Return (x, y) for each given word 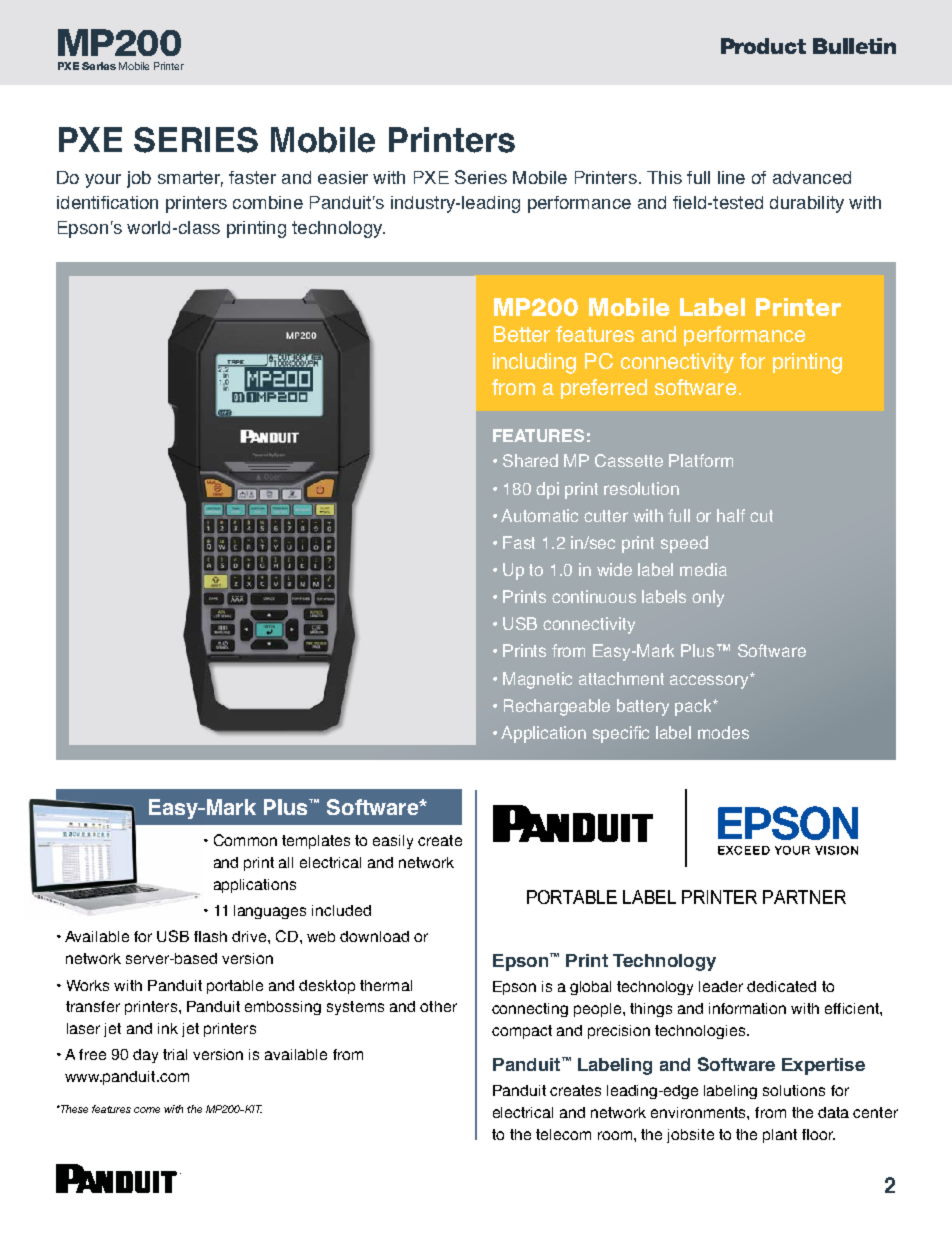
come (147, 1110)
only (708, 598)
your (103, 181)
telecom (563, 1134)
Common (245, 840)
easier (343, 177)
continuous (594, 596)
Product (763, 46)
